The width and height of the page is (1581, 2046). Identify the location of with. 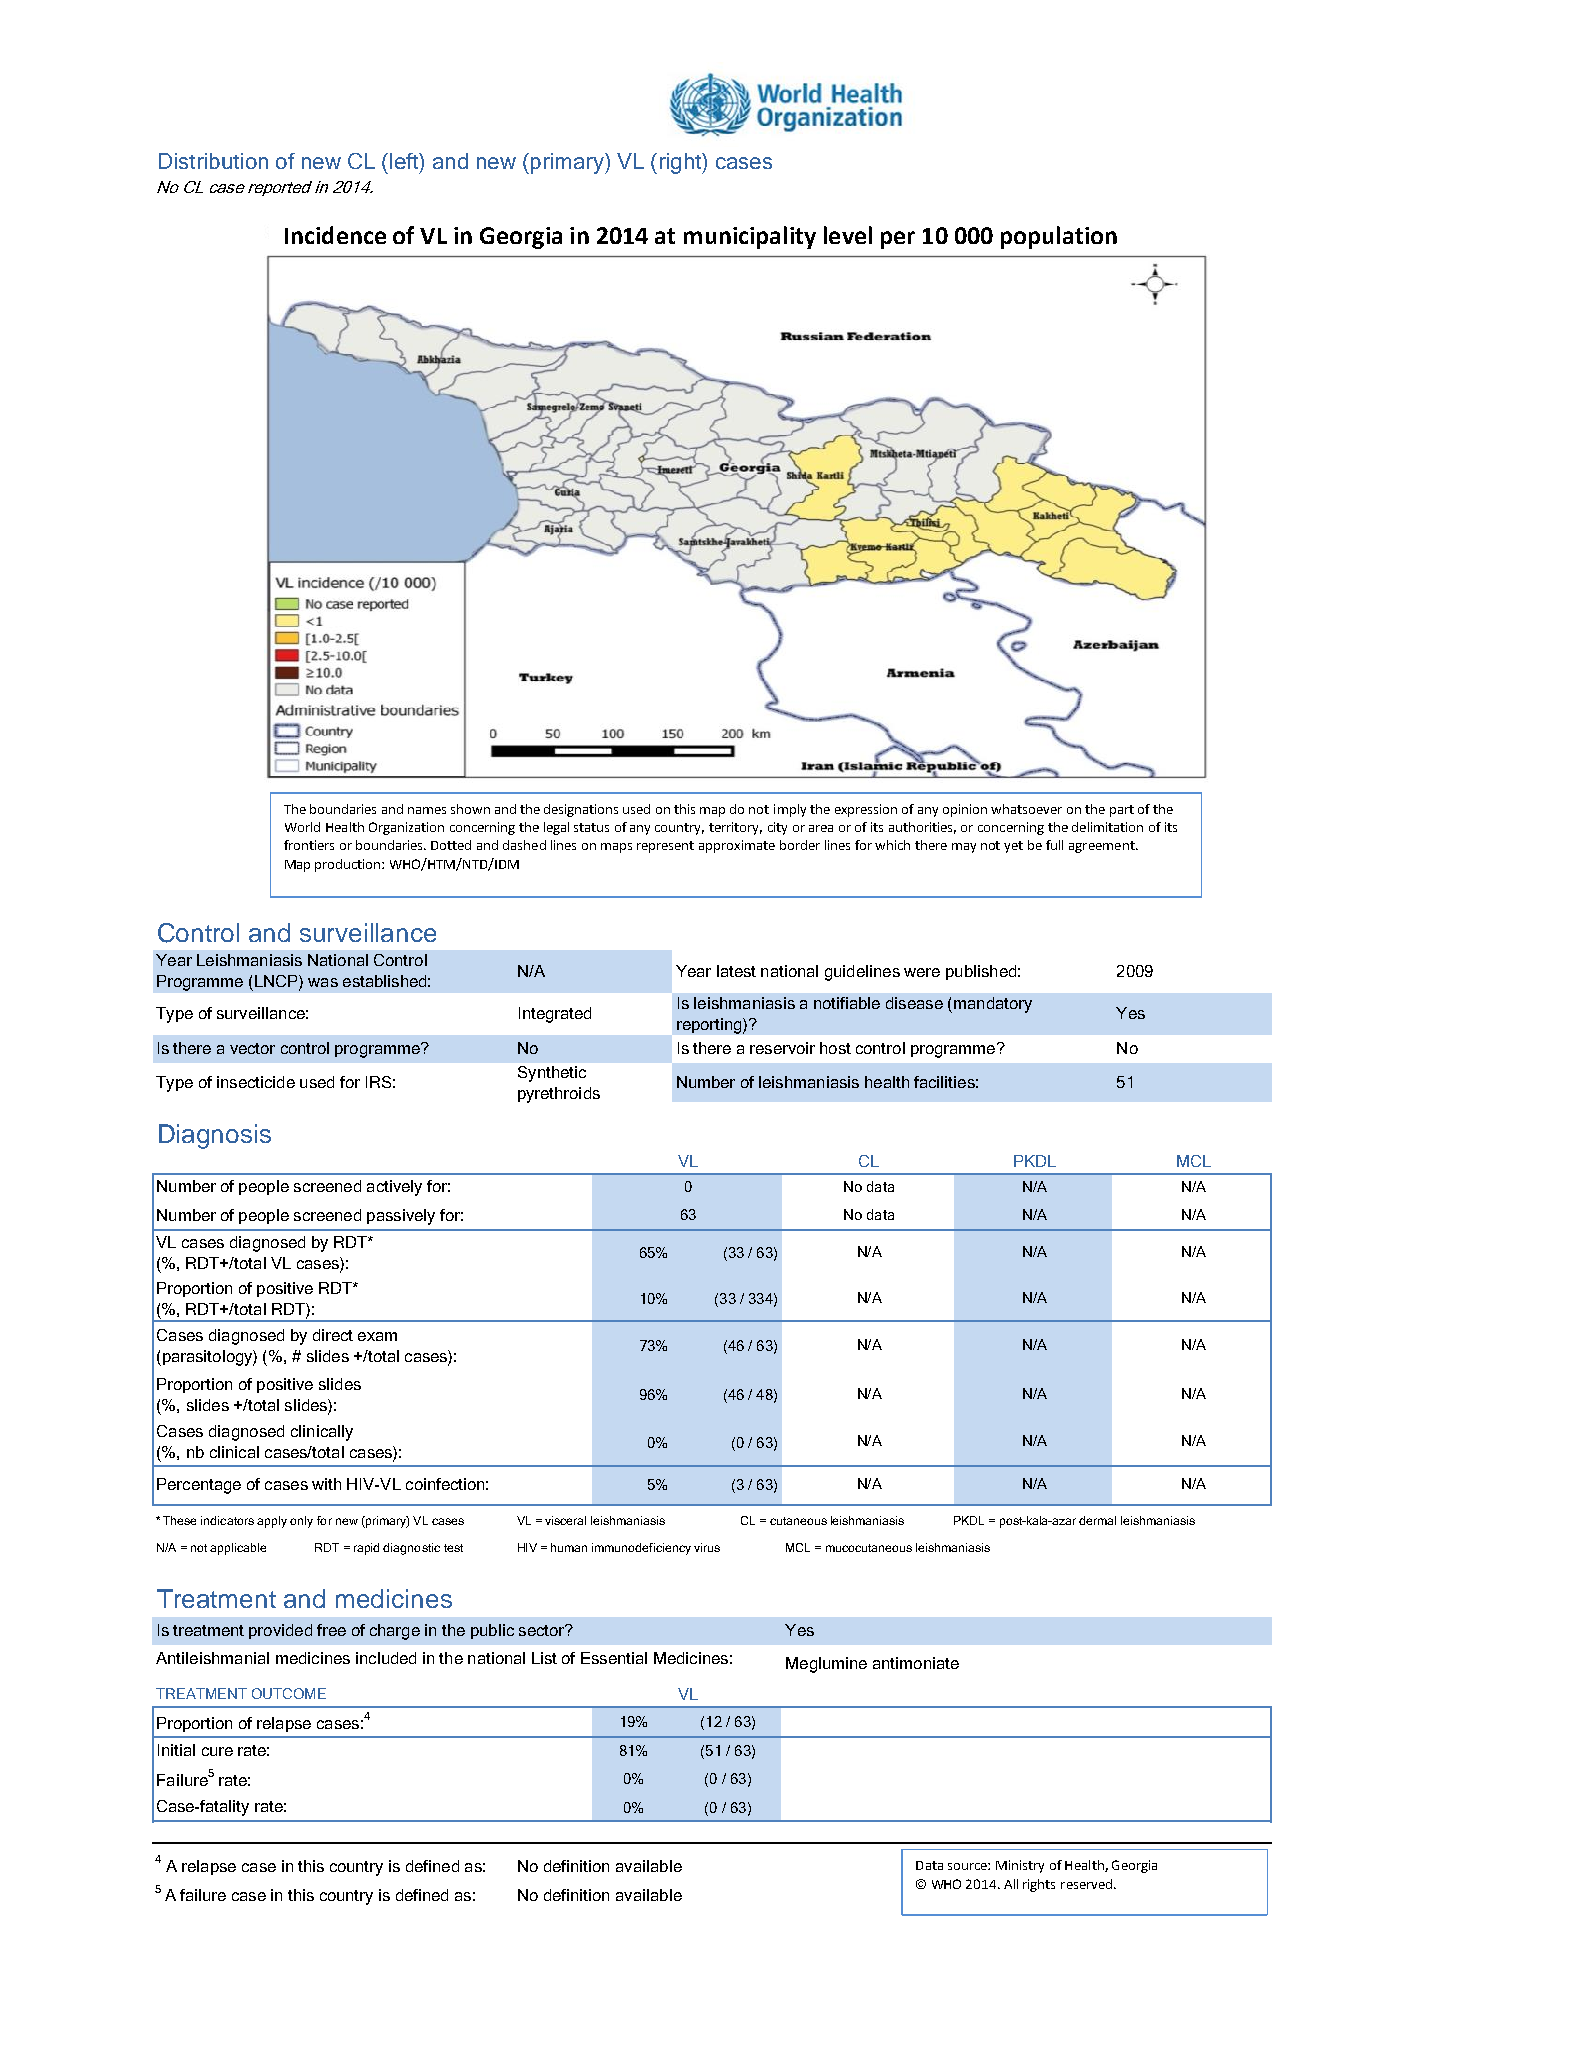
(326, 1484).
